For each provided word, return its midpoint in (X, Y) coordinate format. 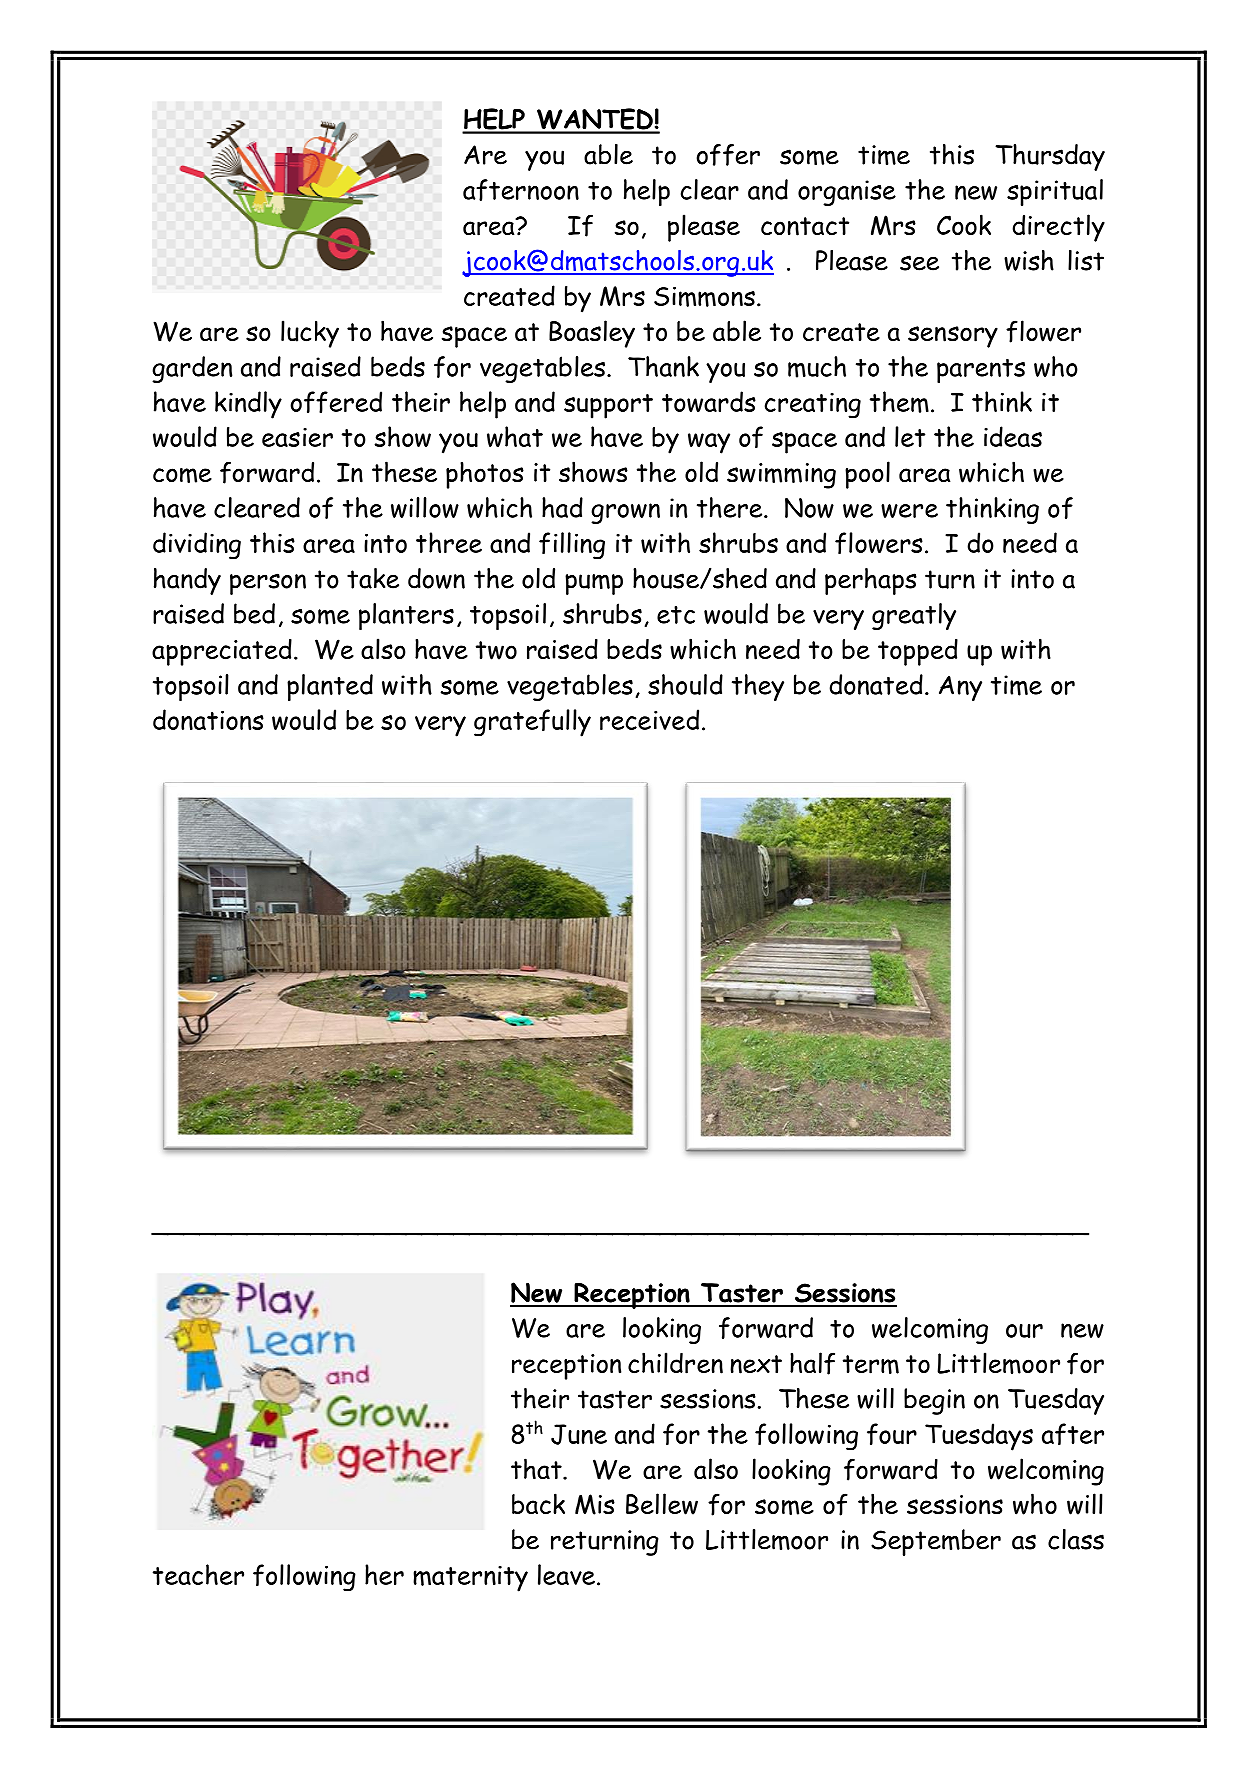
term (871, 1364)
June (579, 1434)
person (268, 584)
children (675, 1363)
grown (625, 513)
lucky (310, 334)
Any (960, 688)
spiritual (1055, 192)
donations (208, 719)
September (936, 1542)
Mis (595, 1504)
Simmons (704, 296)
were (909, 511)
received (649, 719)
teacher (198, 1574)
